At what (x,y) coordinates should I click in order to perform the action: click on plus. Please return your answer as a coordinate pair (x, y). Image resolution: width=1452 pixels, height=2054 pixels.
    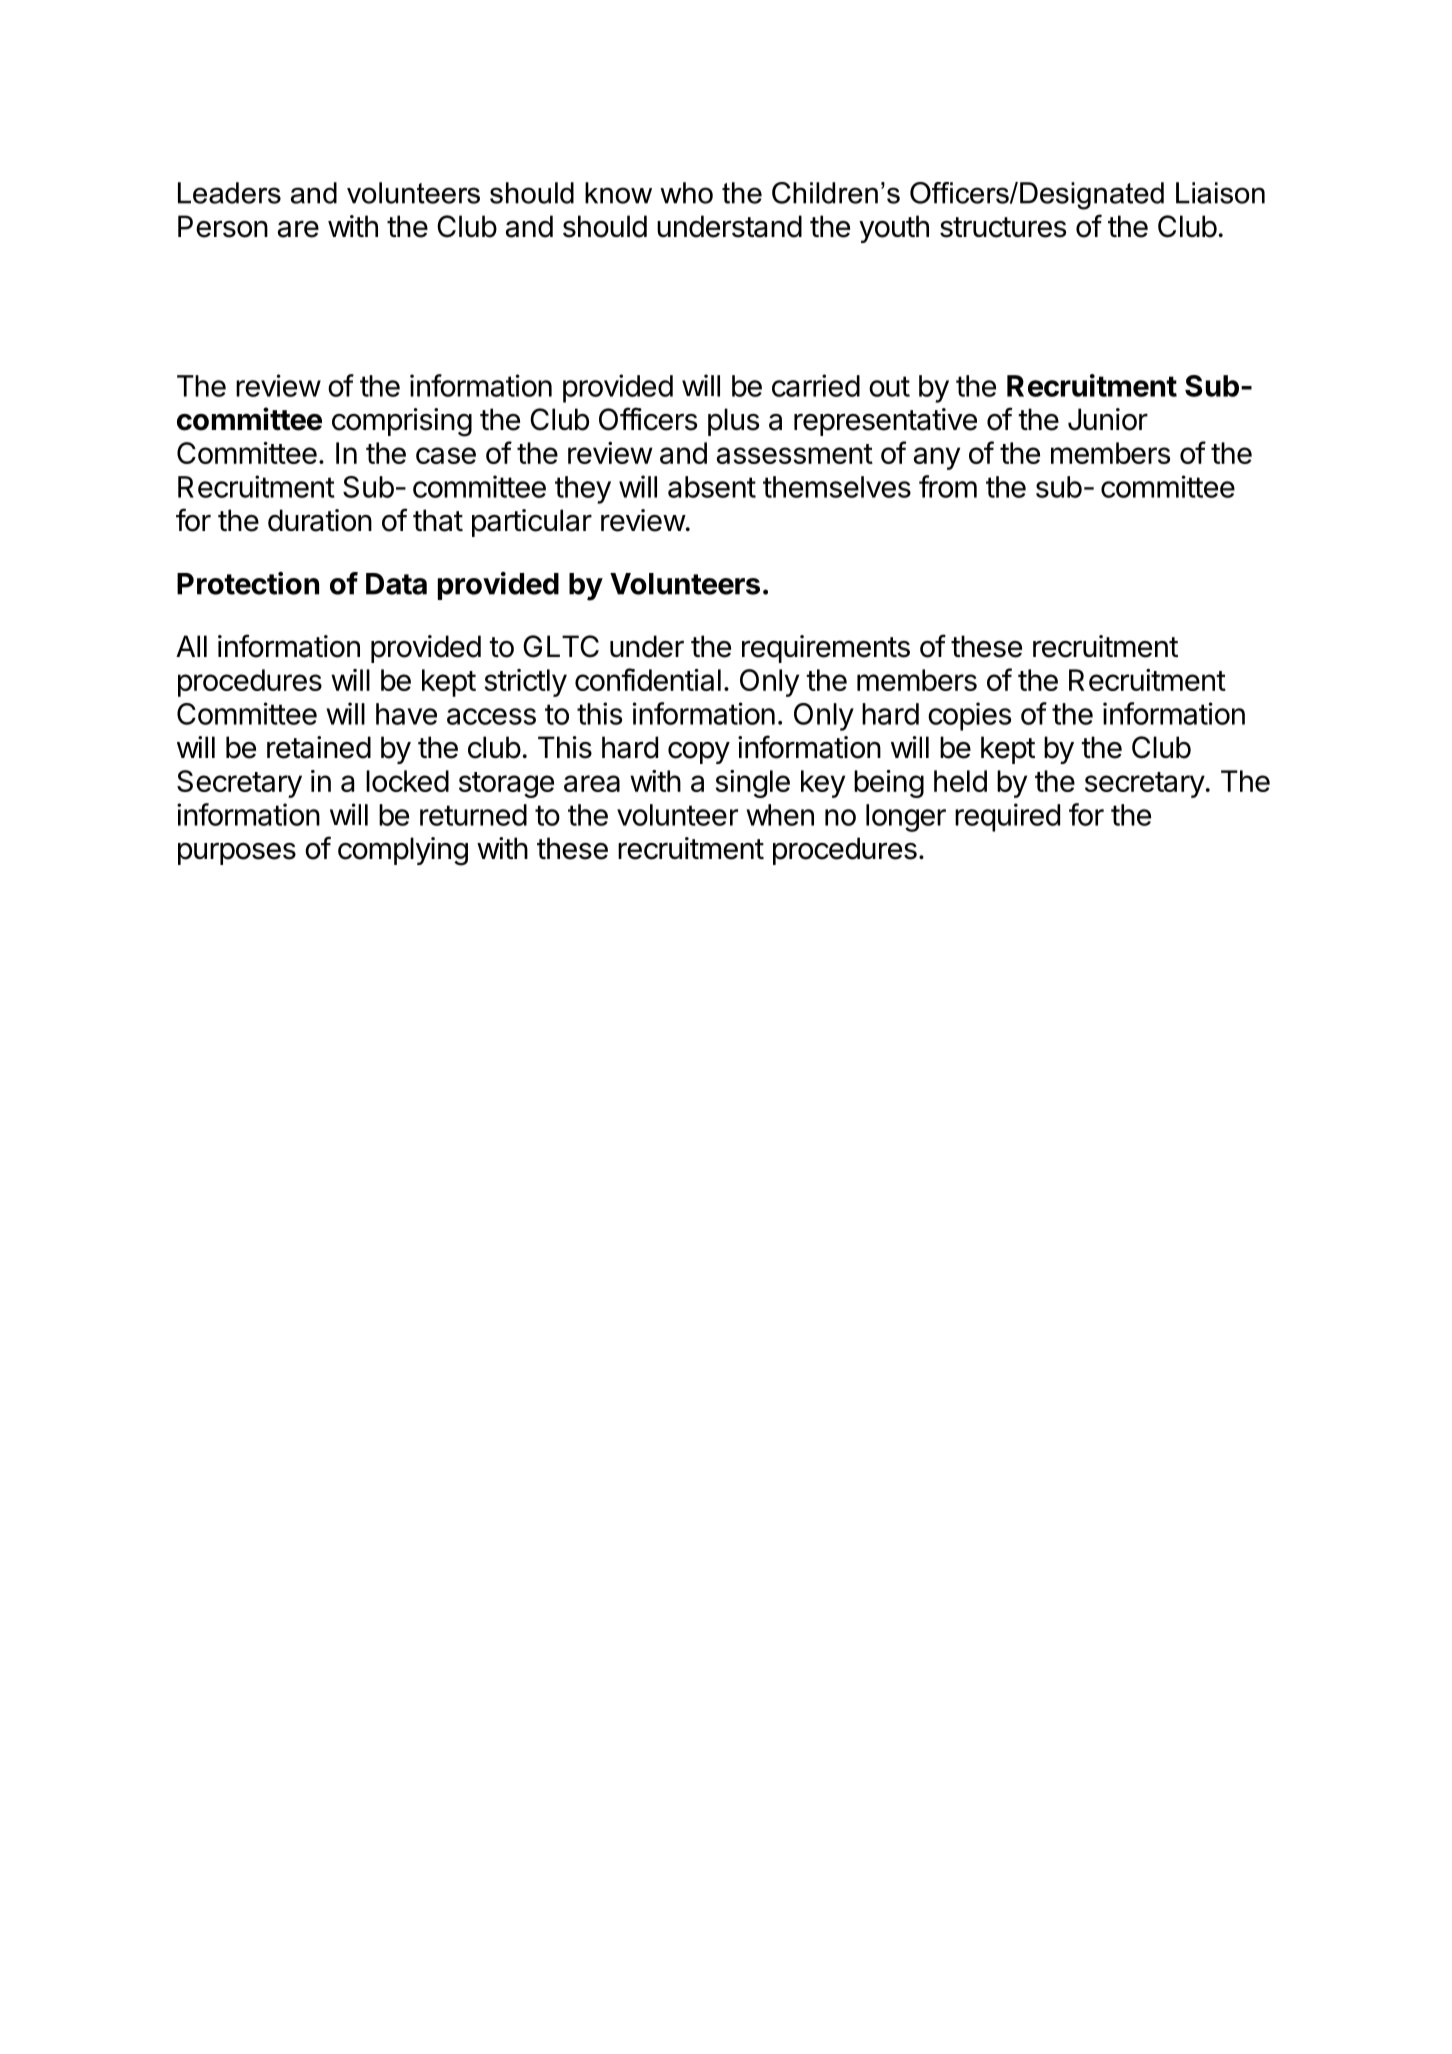
    Looking at the image, I should click on (733, 422).
